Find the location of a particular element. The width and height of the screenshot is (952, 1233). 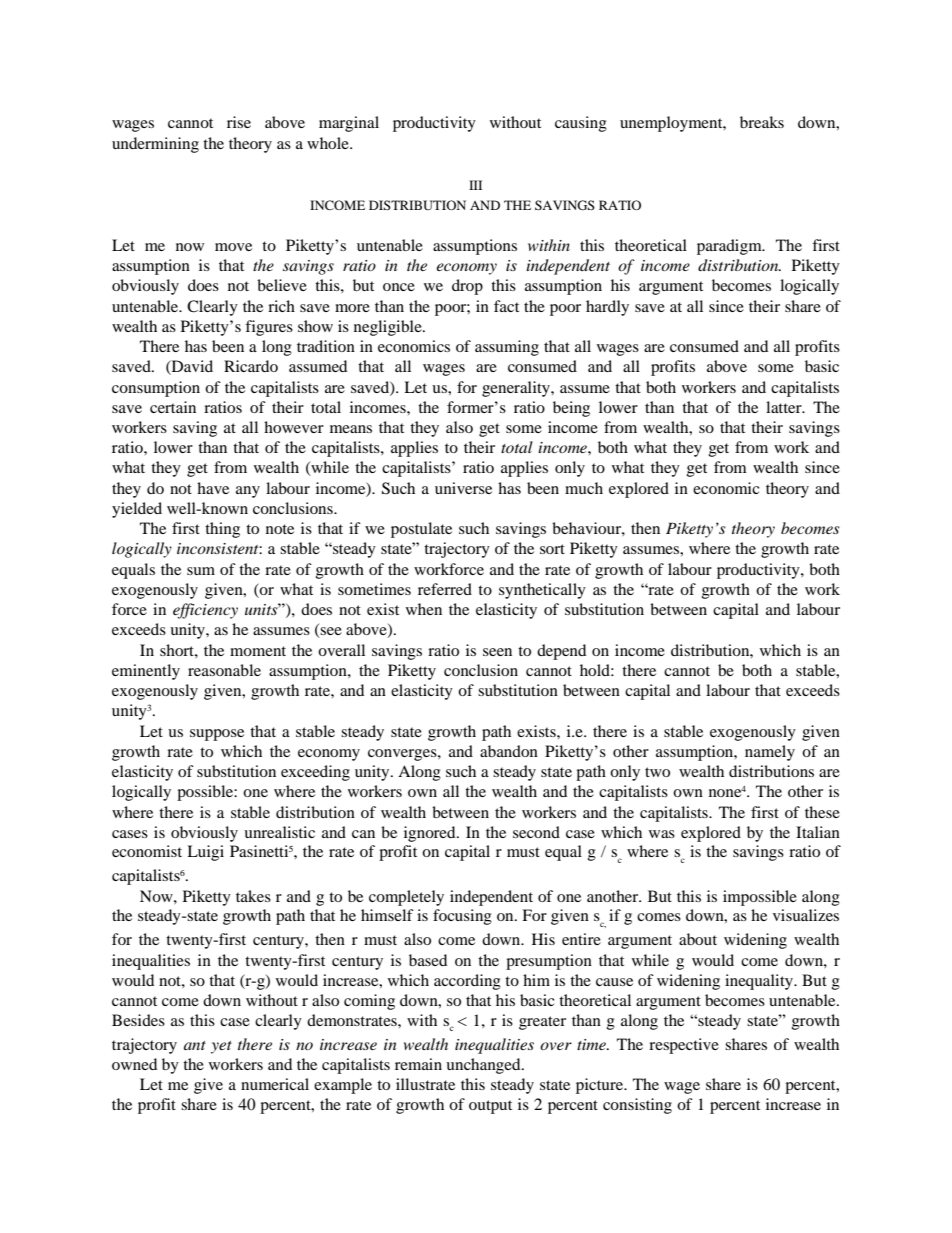

efficiency is located at coordinates (205, 611).
